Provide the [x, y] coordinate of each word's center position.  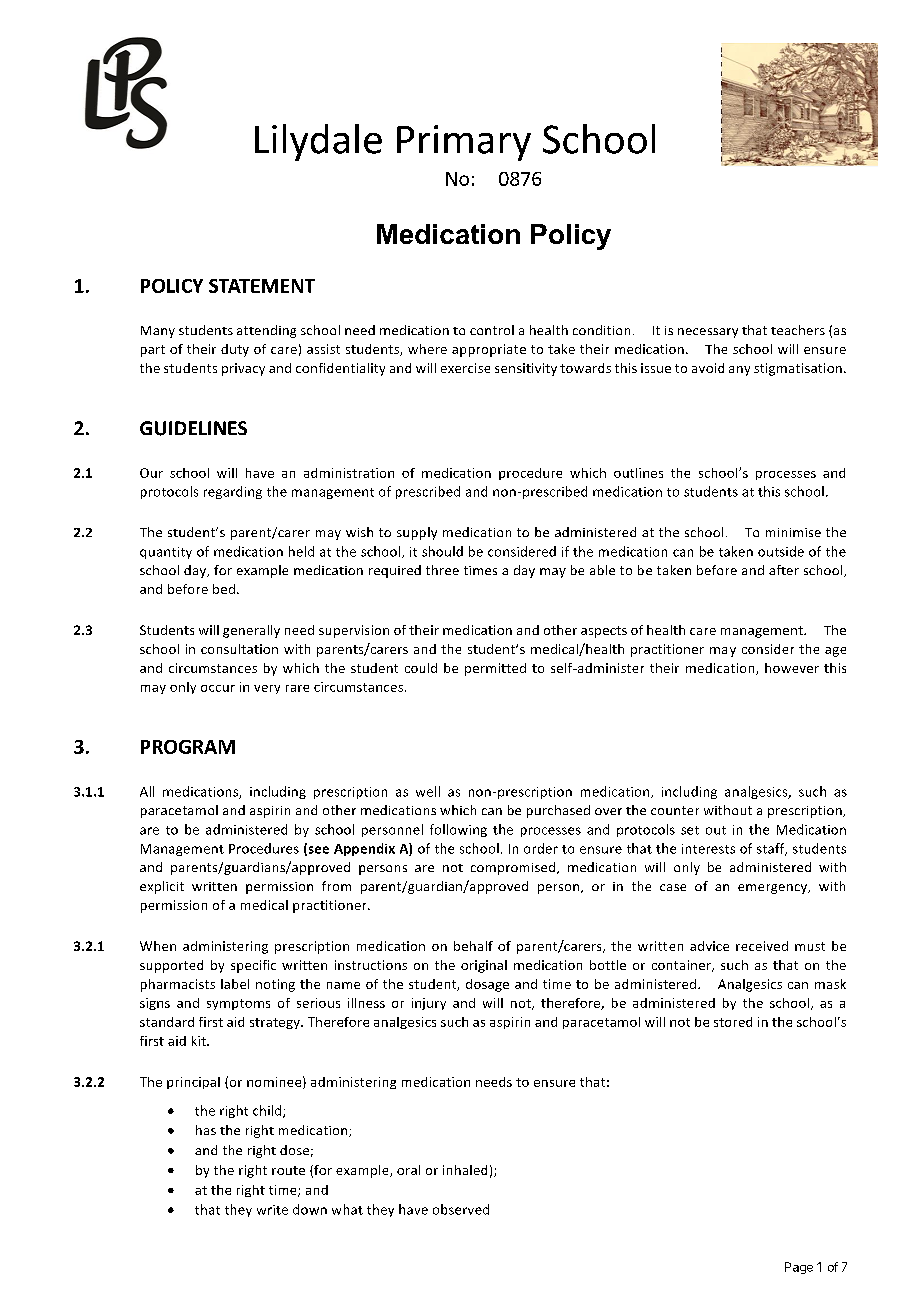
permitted [495, 669]
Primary [464, 143]
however [792, 668]
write [272, 1210]
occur [218, 688]
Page [799, 1268]
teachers [798, 330]
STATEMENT [262, 286]
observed [461, 1209]
